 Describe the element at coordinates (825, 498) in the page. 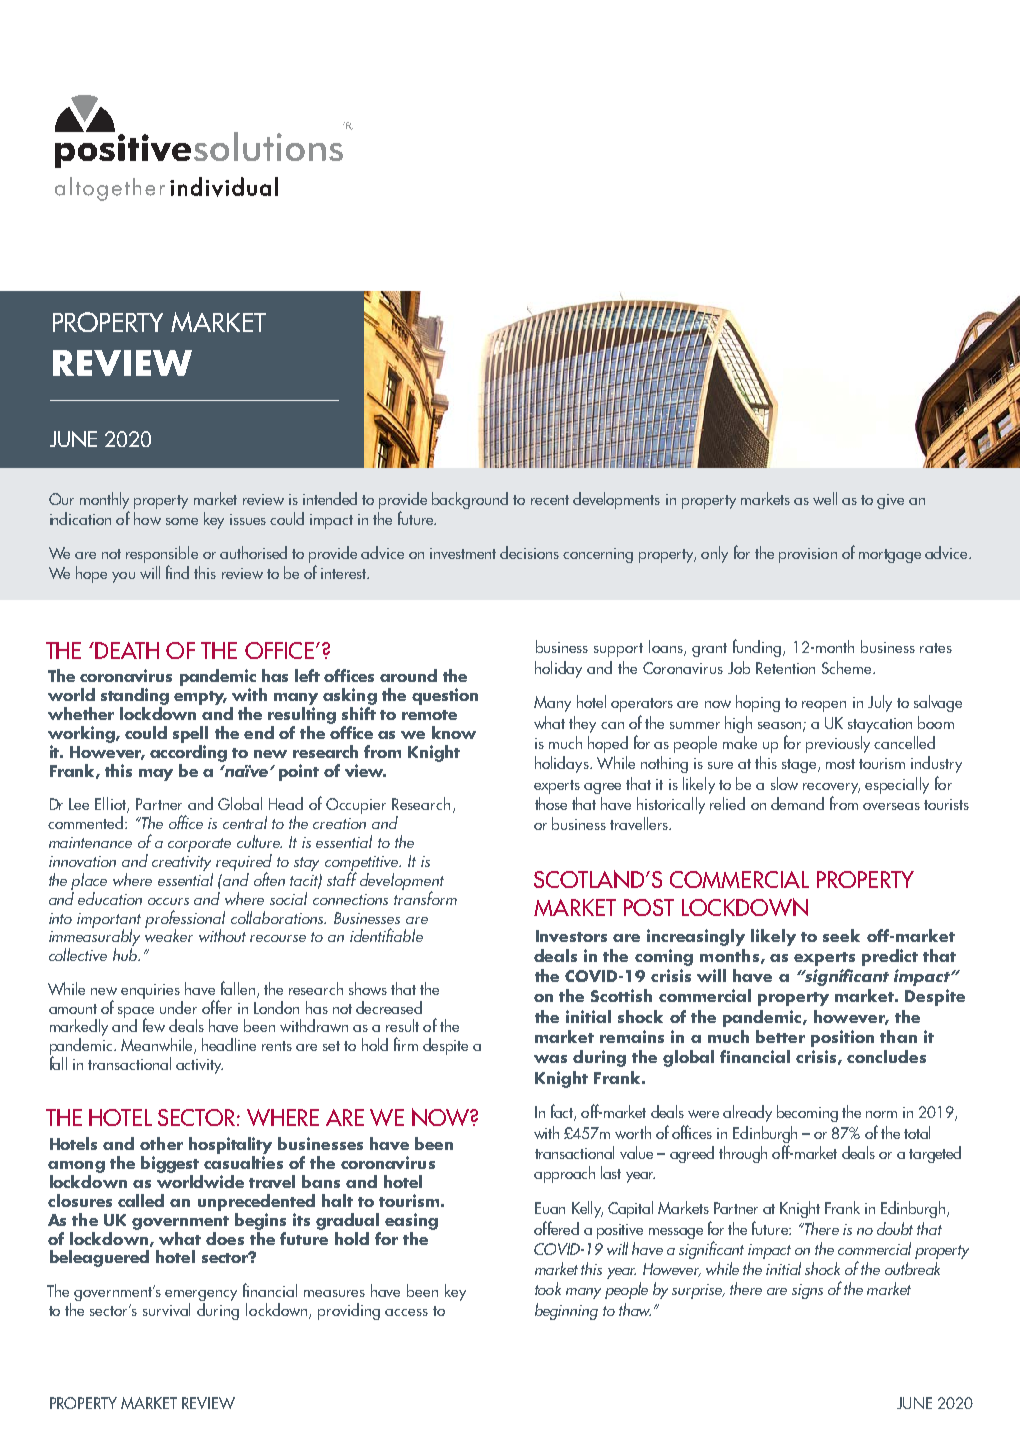

I see `well` at that location.
